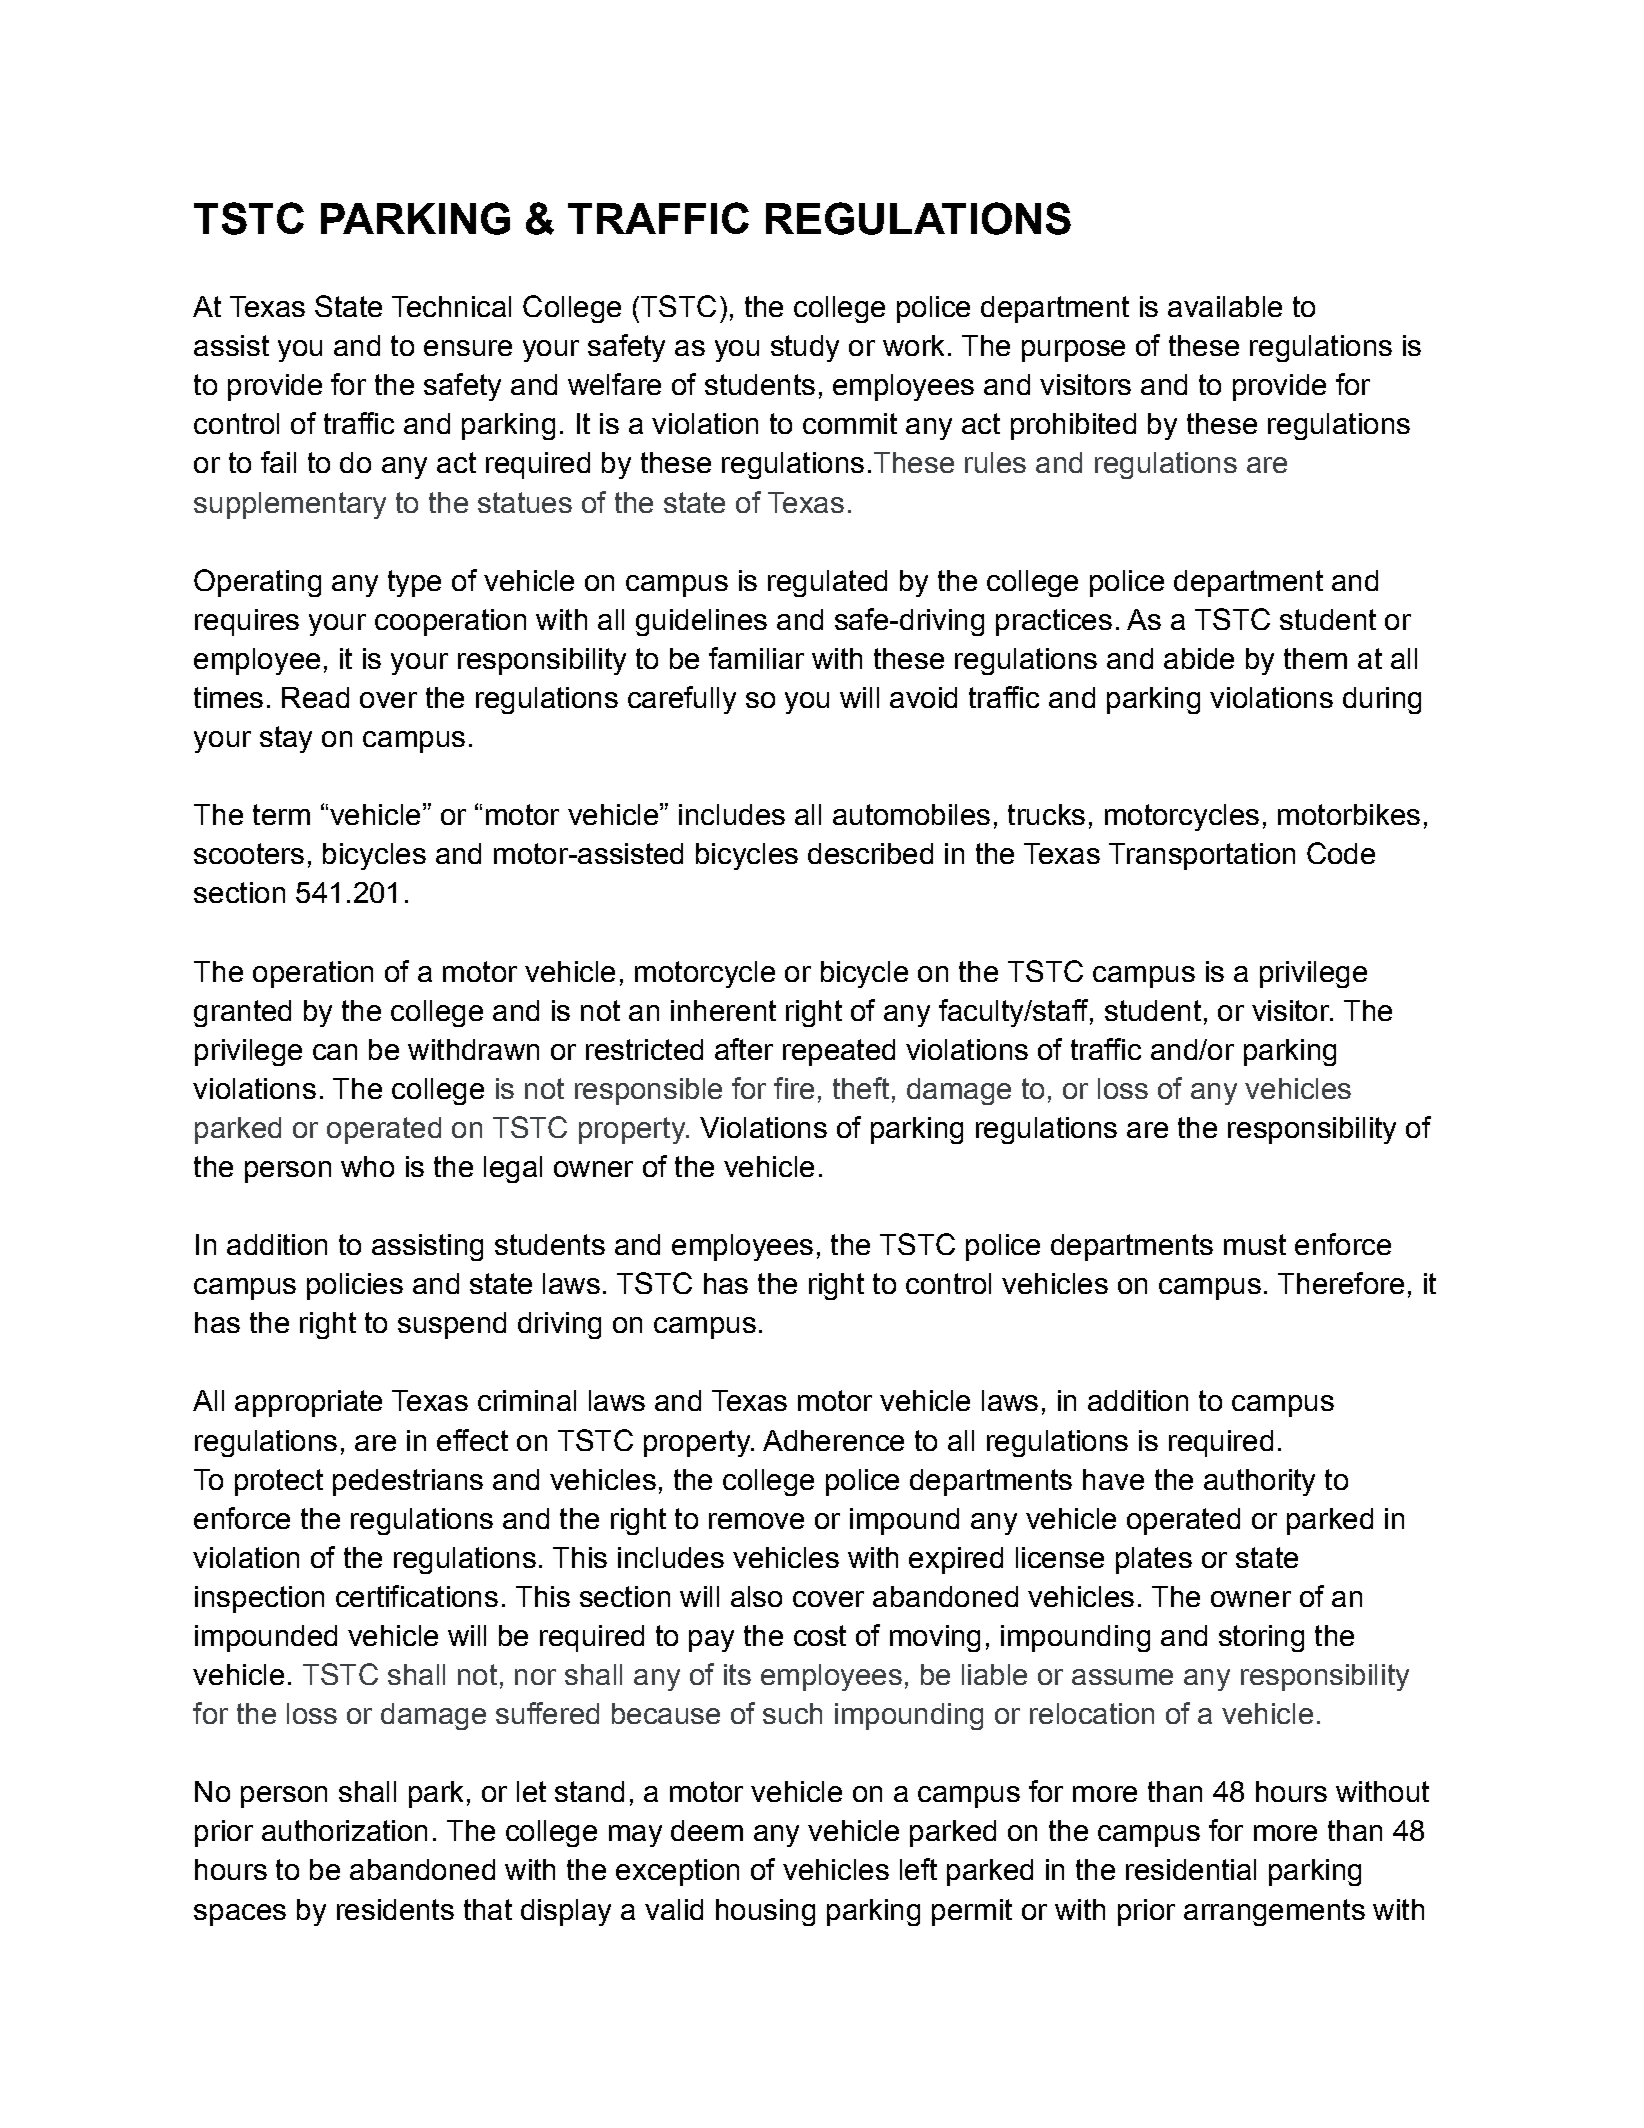  Describe the element at coordinates (1225, 306) in the screenshot. I see `available` at that location.
